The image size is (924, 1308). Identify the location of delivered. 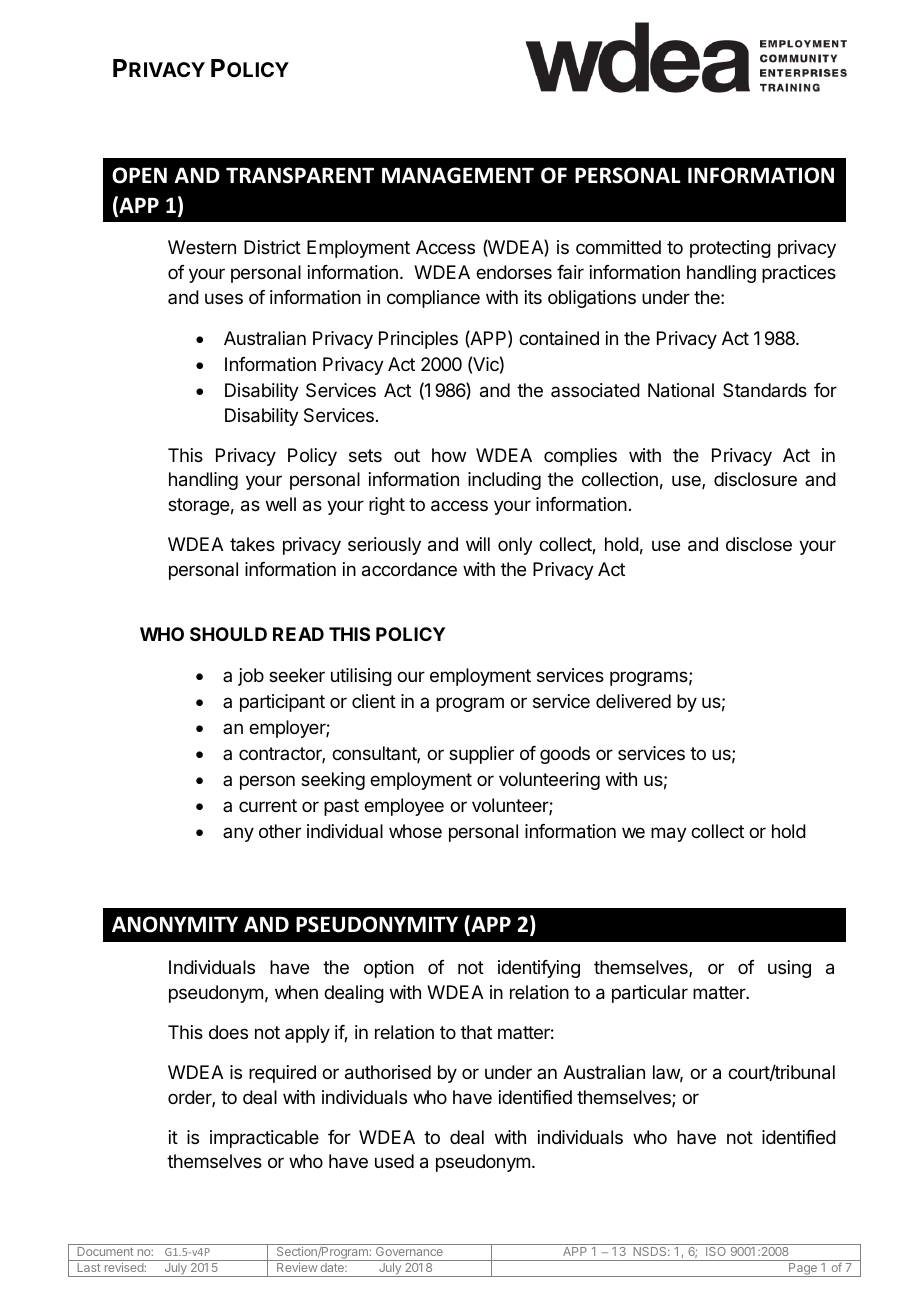
(633, 701).
